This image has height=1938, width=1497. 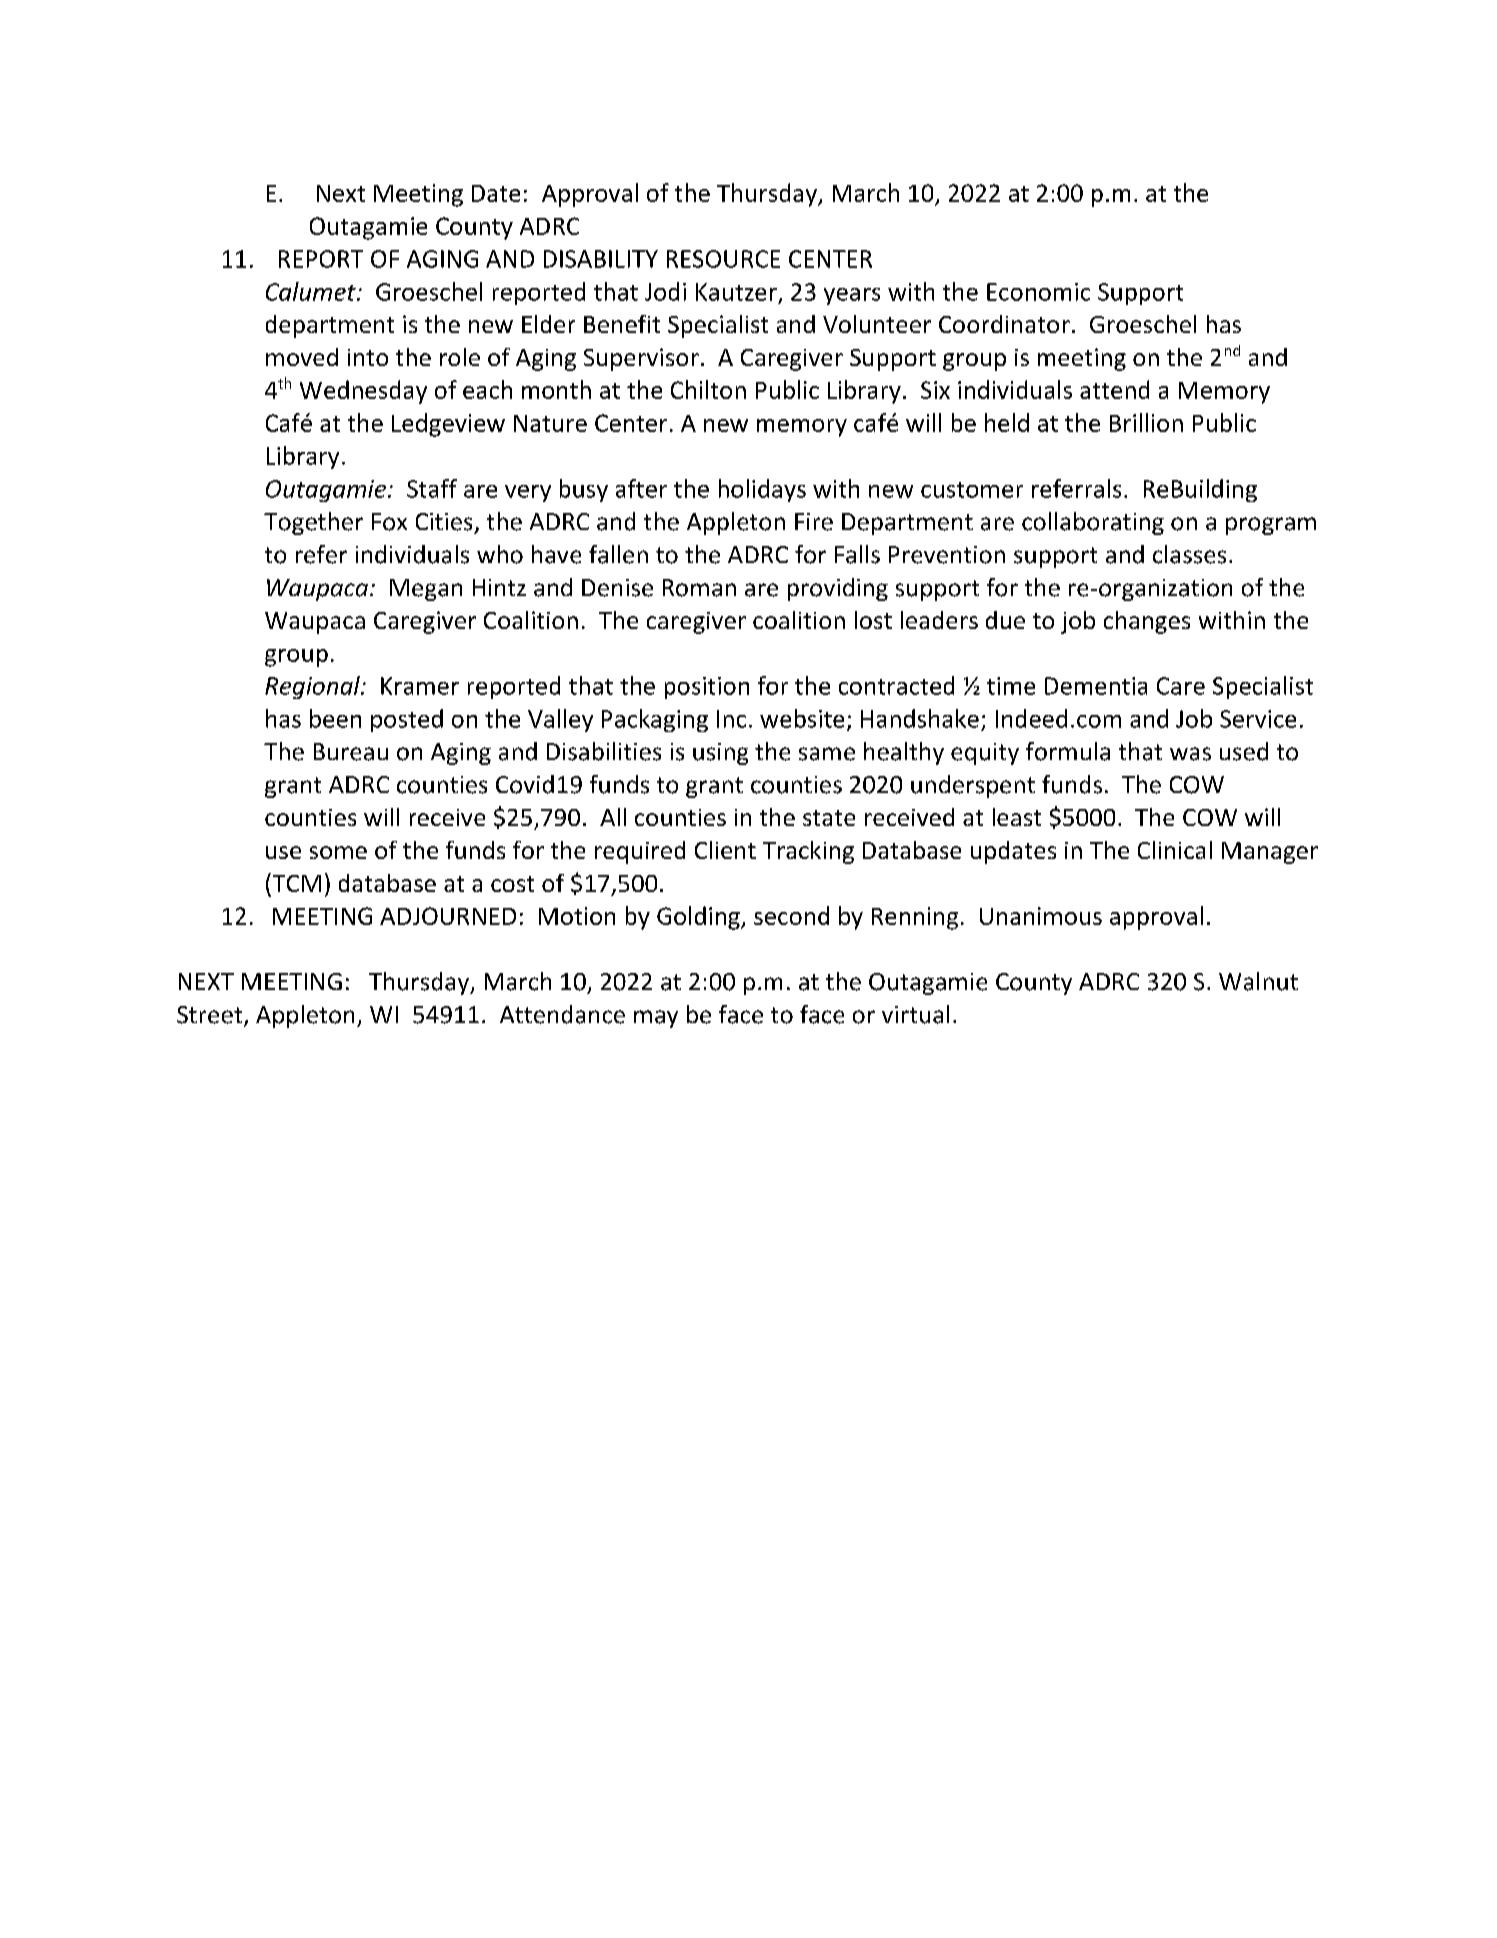 I want to click on Bureau, so click(x=351, y=752).
